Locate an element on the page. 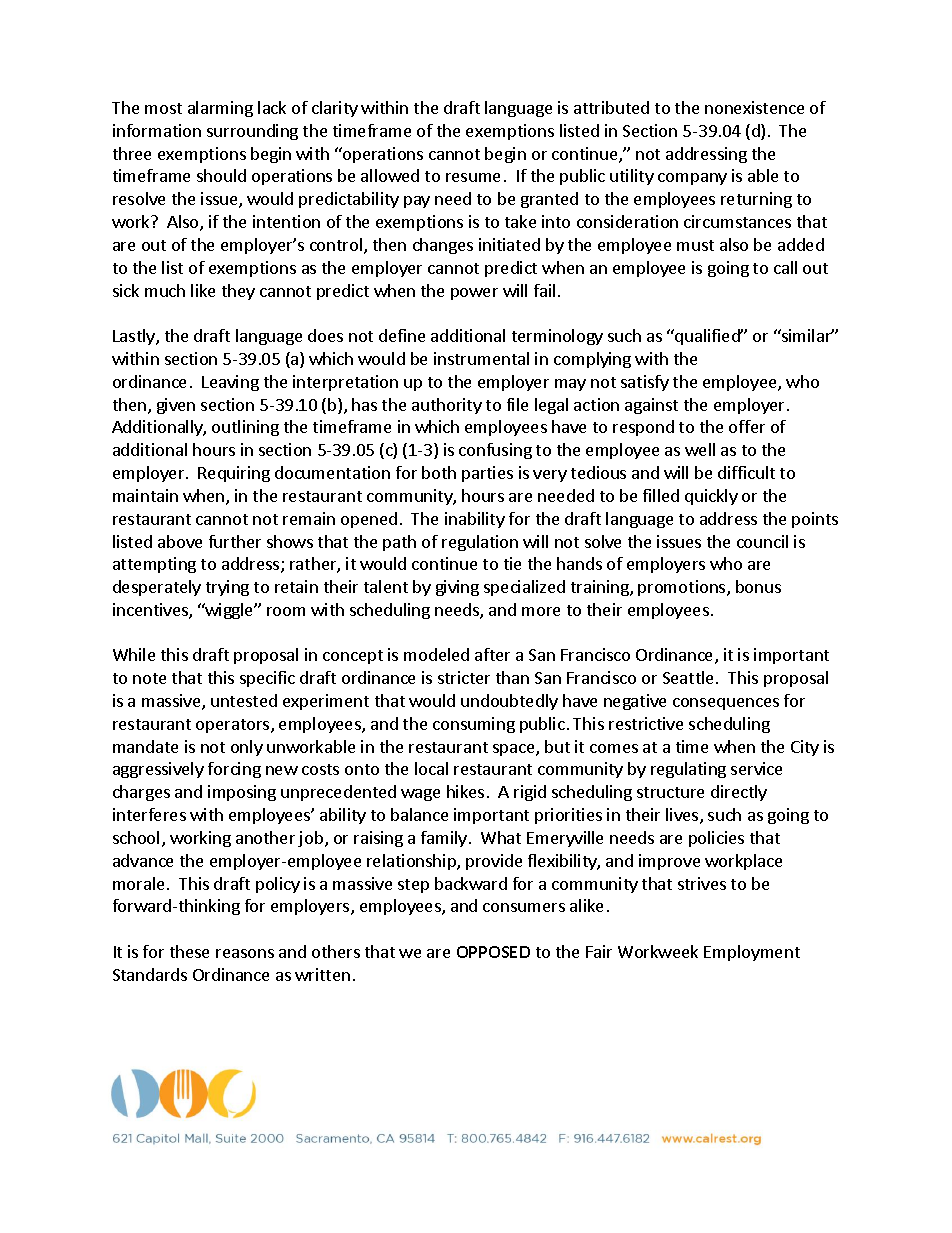 This document has height=1233, width=952. OPPOSED is located at coordinates (493, 952).
